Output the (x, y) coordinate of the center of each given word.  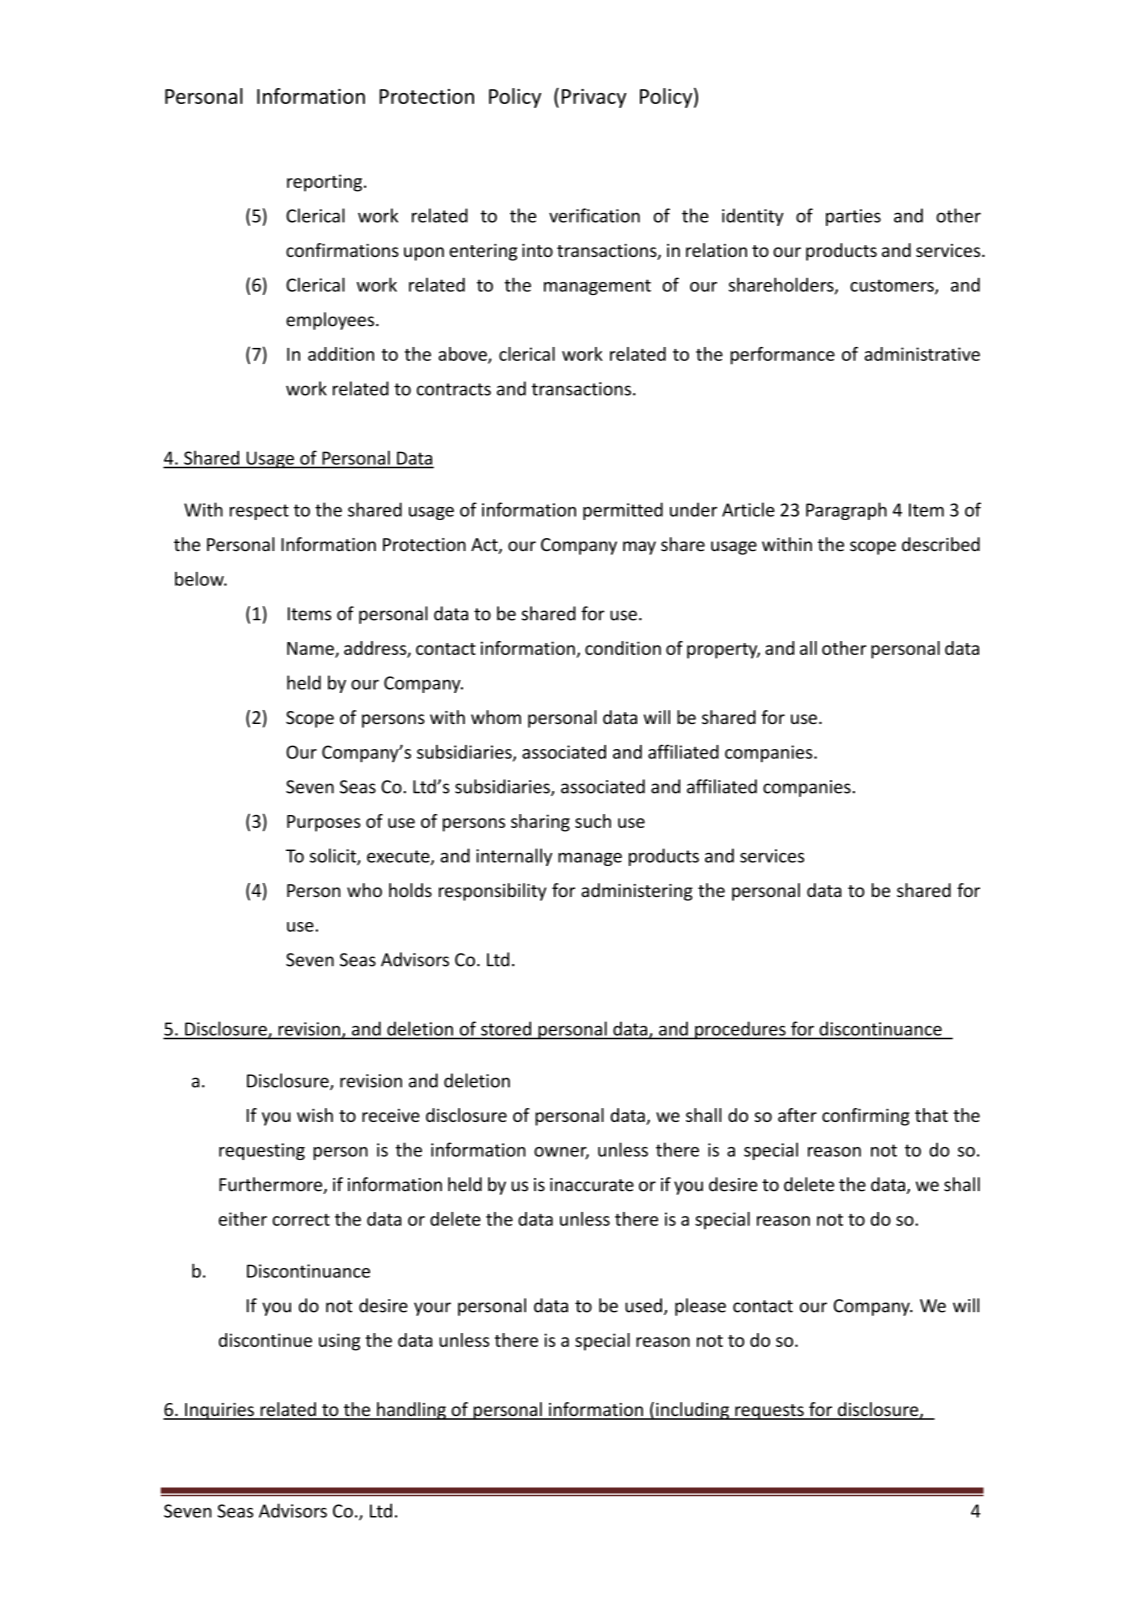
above (463, 355)
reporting (324, 183)
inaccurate (592, 1185)
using (339, 1342)
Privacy (594, 98)
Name (311, 649)
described (941, 544)
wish (315, 1115)
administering (637, 892)
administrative (922, 354)
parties (853, 217)
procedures (740, 1030)
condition (623, 648)
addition (341, 354)
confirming (866, 1117)
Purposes (324, 823)
